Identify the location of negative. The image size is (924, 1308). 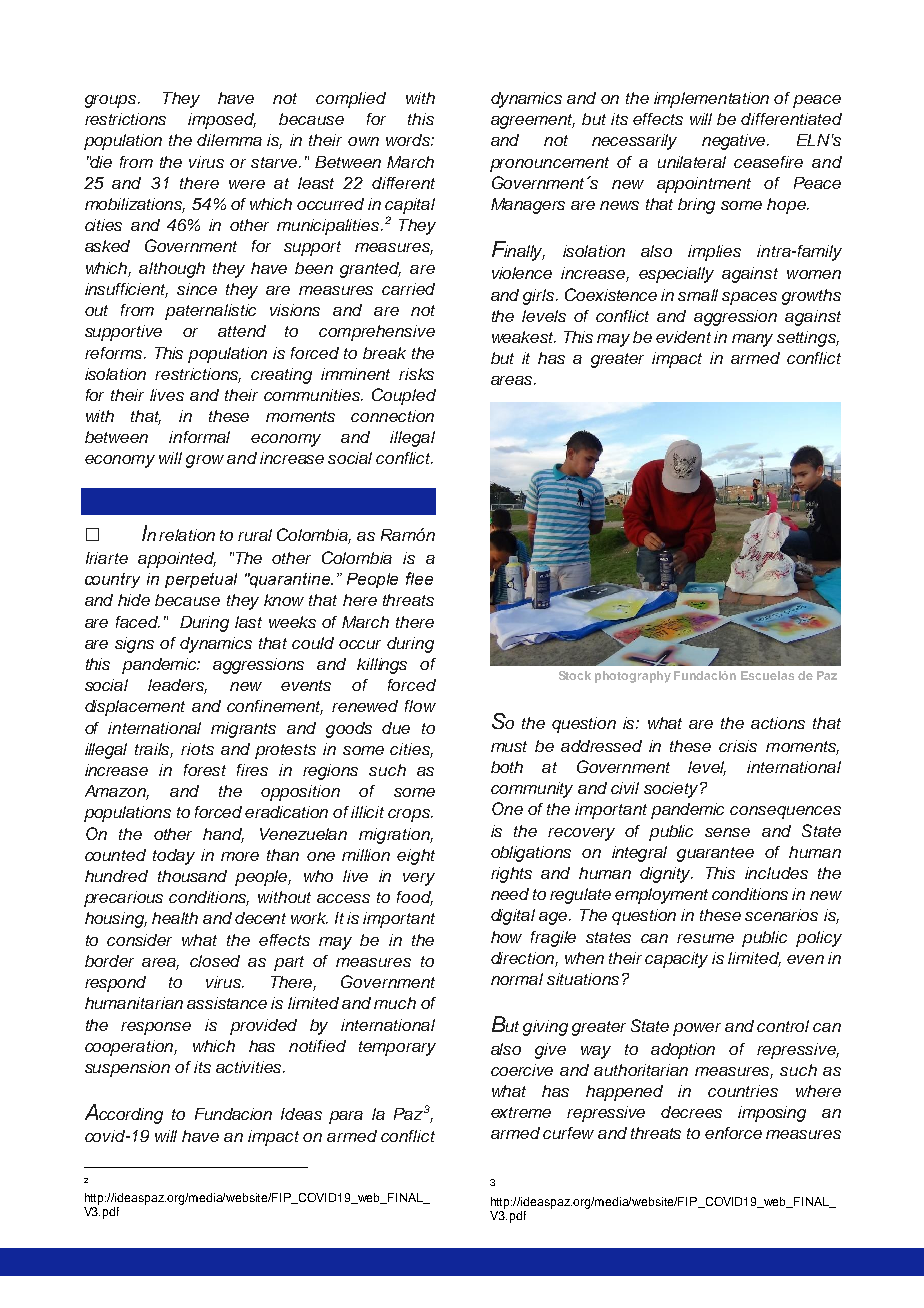
(735, 142).
